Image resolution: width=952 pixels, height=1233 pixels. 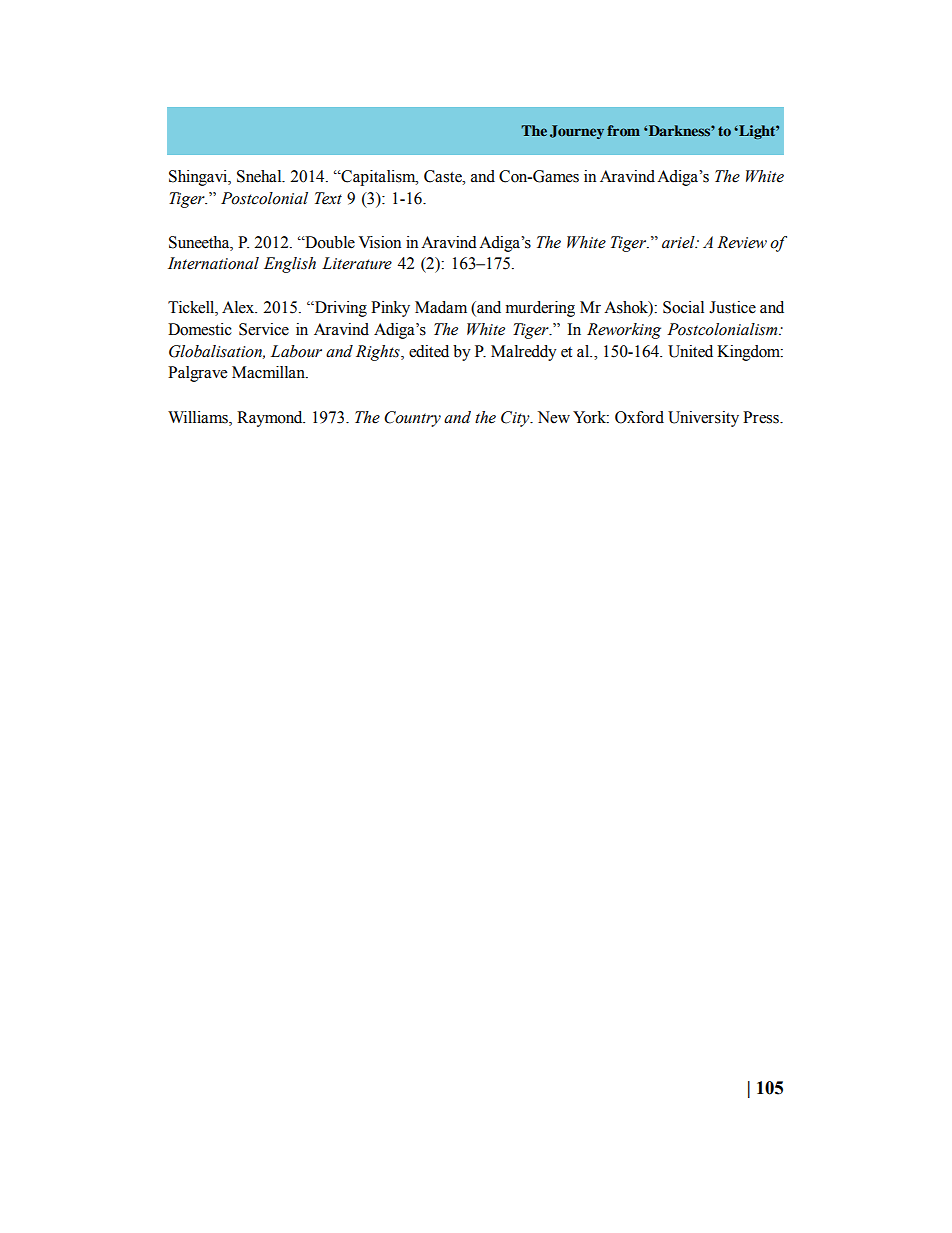 What do you see at coordinates (271, 419) in the page?
I see `Raymond` at bounding box center [271, 419].
